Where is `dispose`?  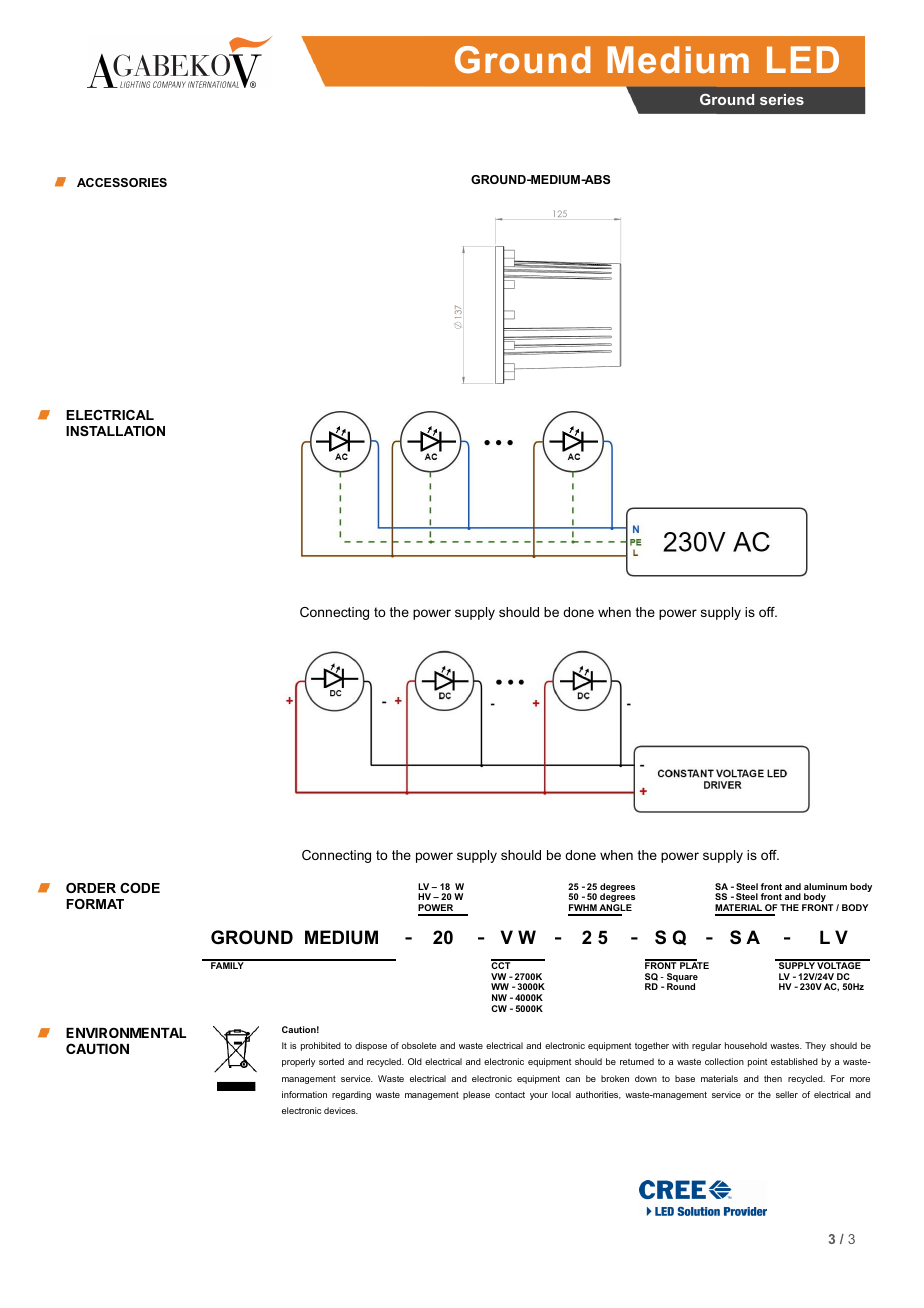
dispose is located at coordinates (371, 1046).
